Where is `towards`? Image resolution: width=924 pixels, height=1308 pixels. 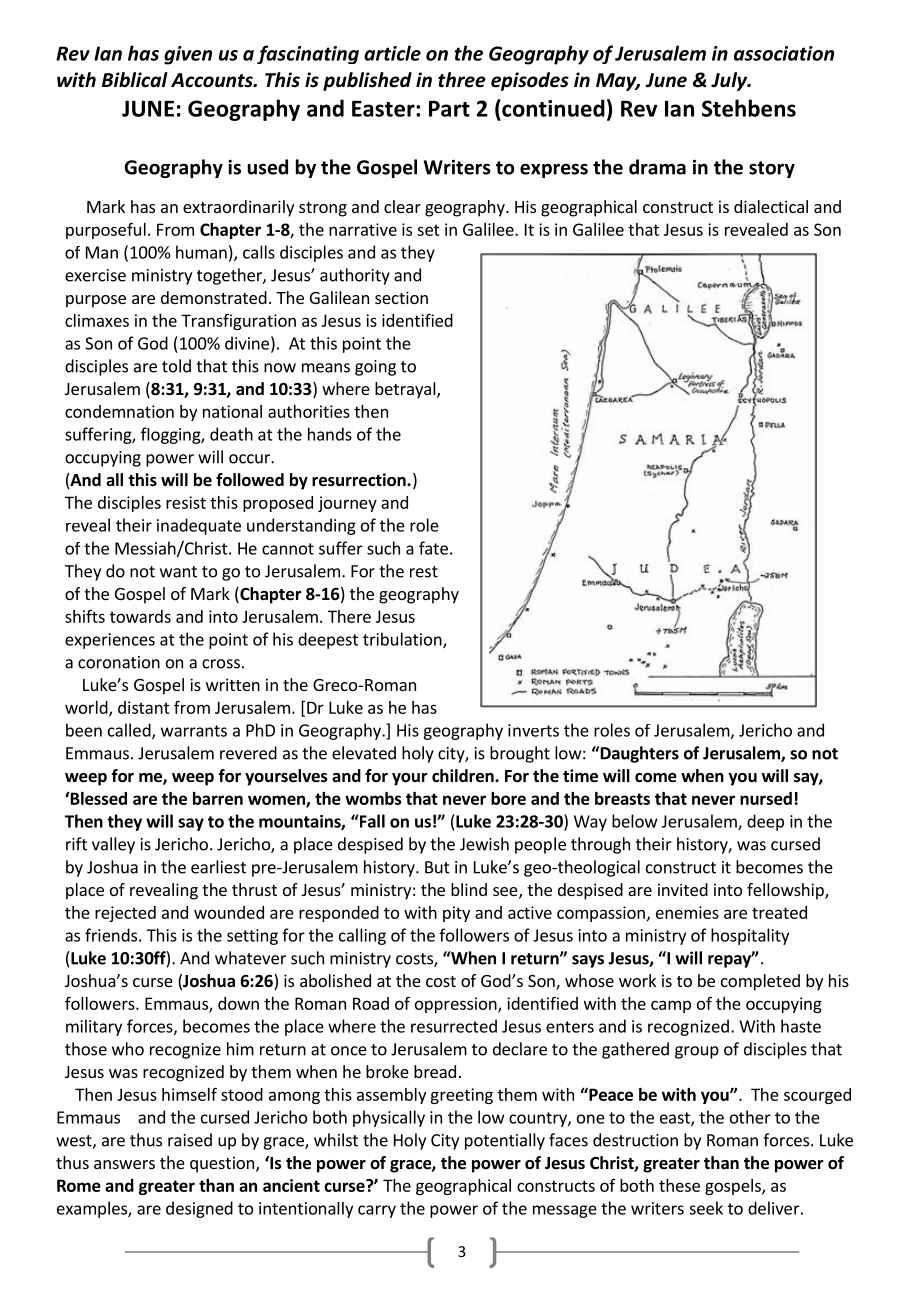
towards is located at coordinates (140, 616).
